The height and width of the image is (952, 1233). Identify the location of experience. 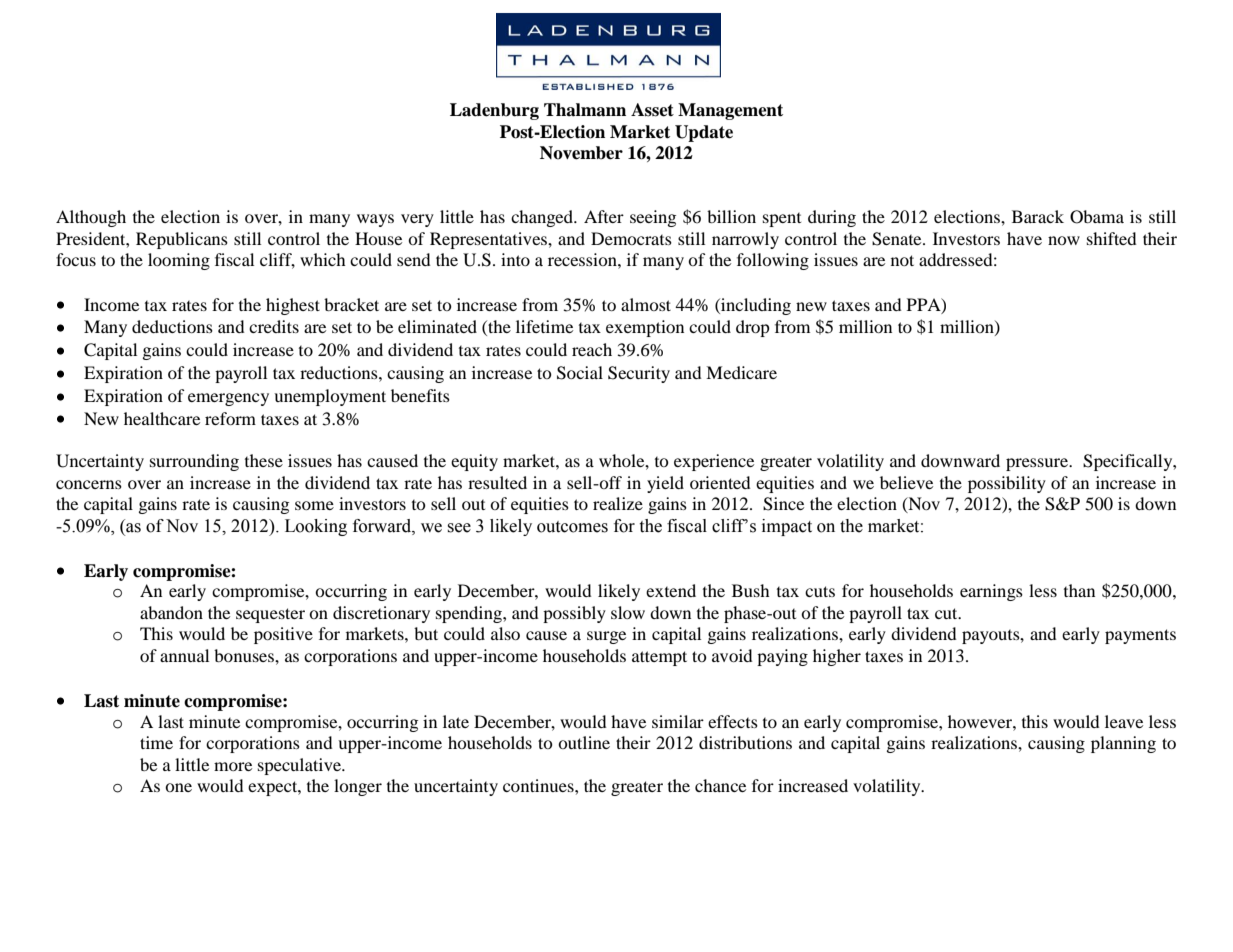
(714, 462).
